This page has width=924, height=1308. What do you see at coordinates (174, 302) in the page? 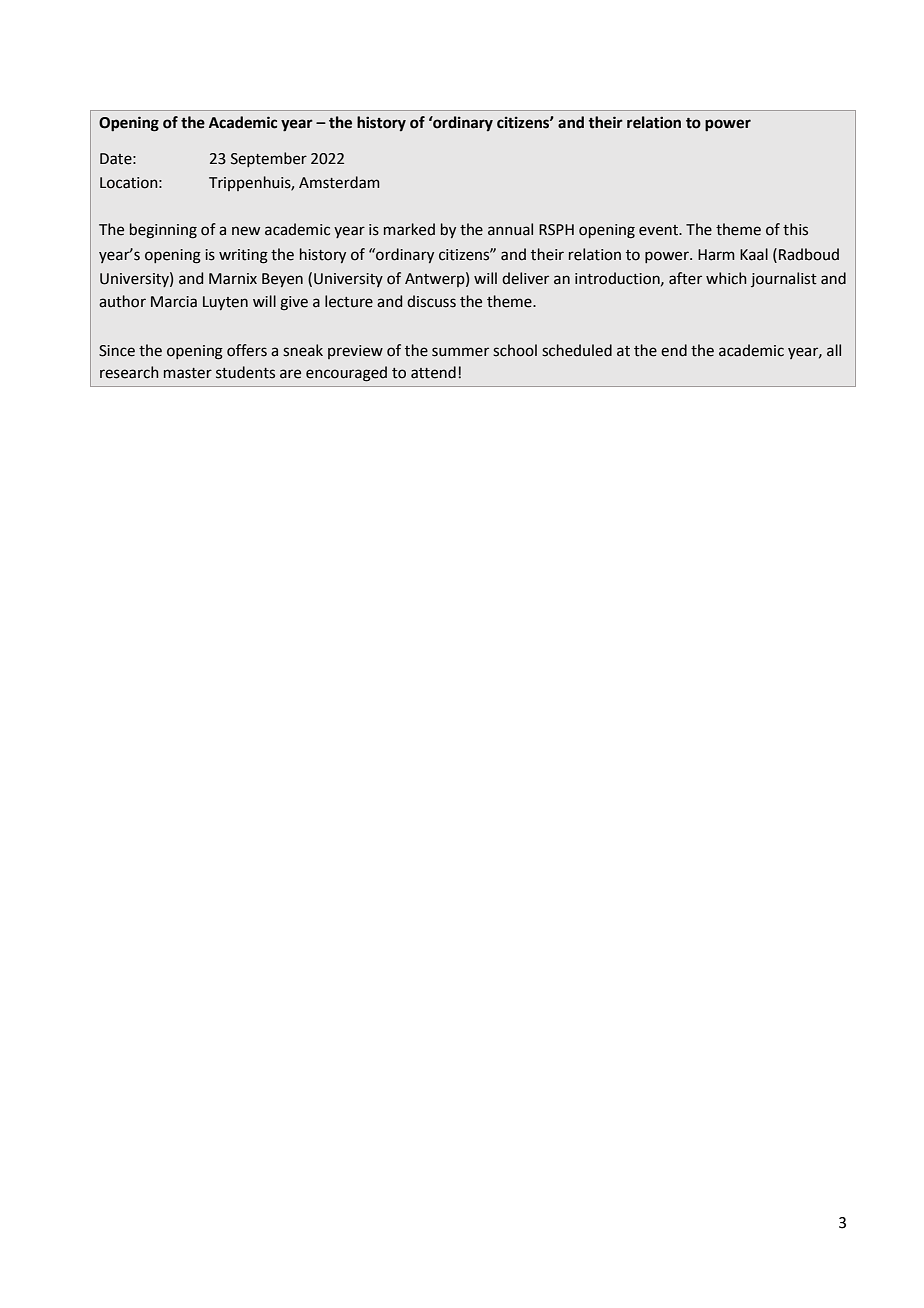
I see `Marcia` at bounding box center [174, 302].
